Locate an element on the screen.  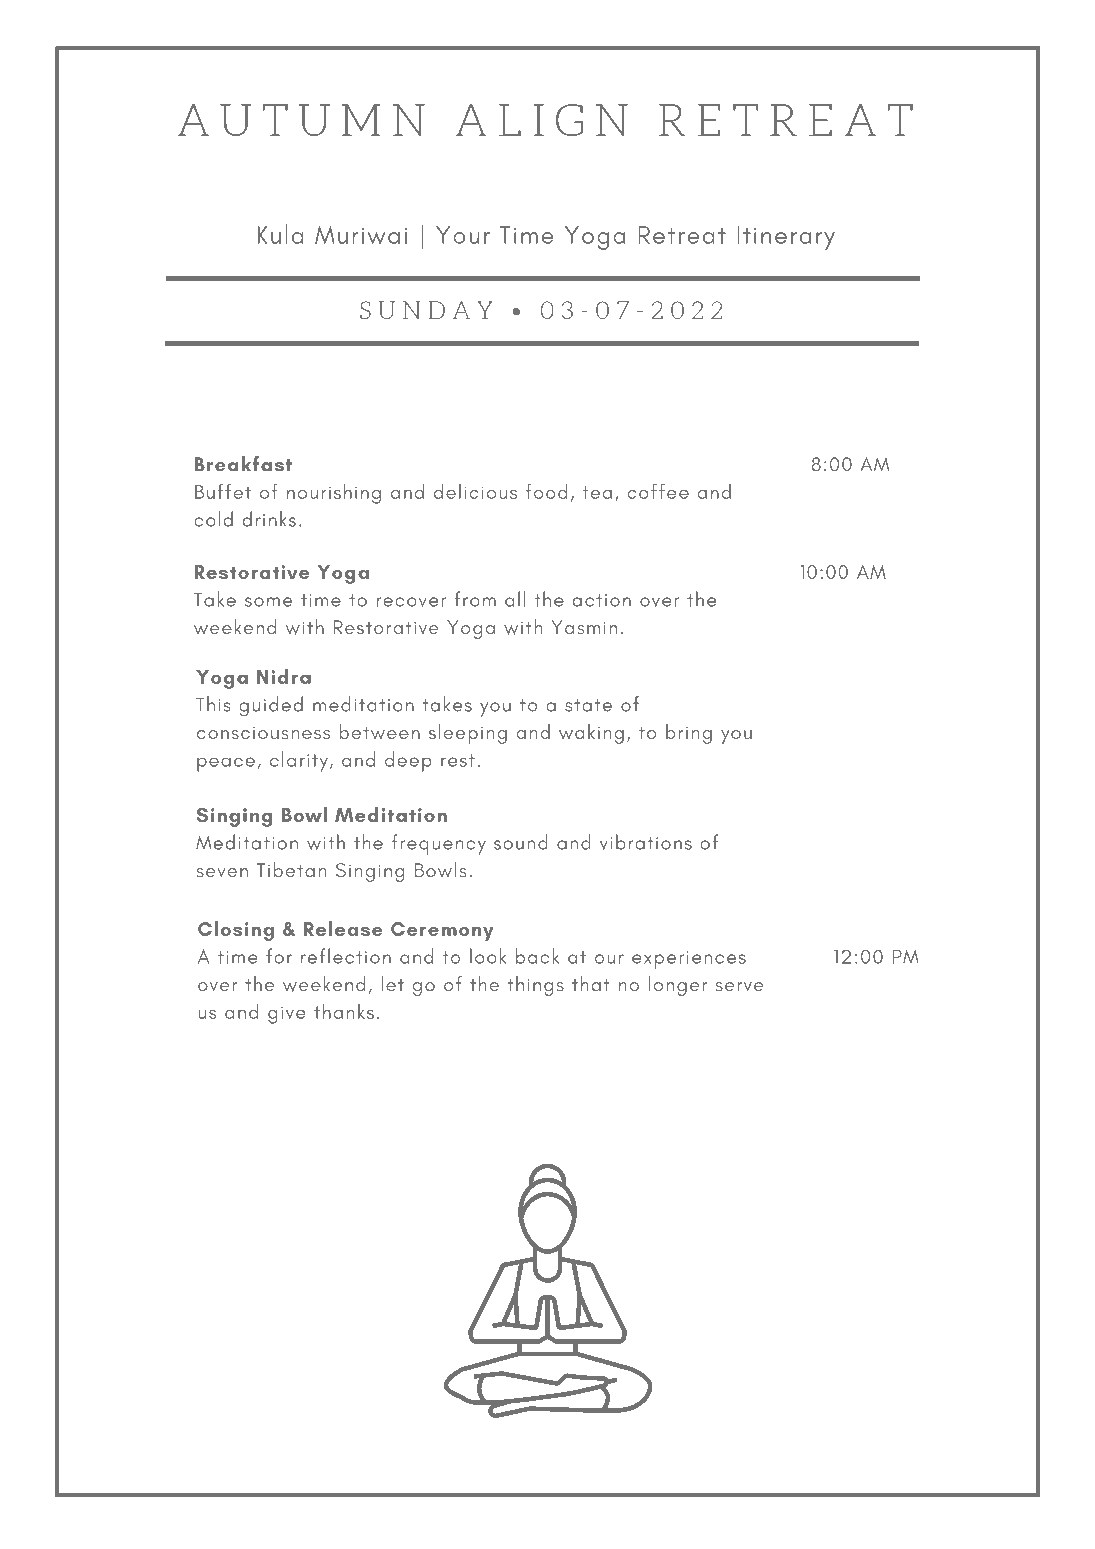
Kula is located at coordinates (281, 234).
